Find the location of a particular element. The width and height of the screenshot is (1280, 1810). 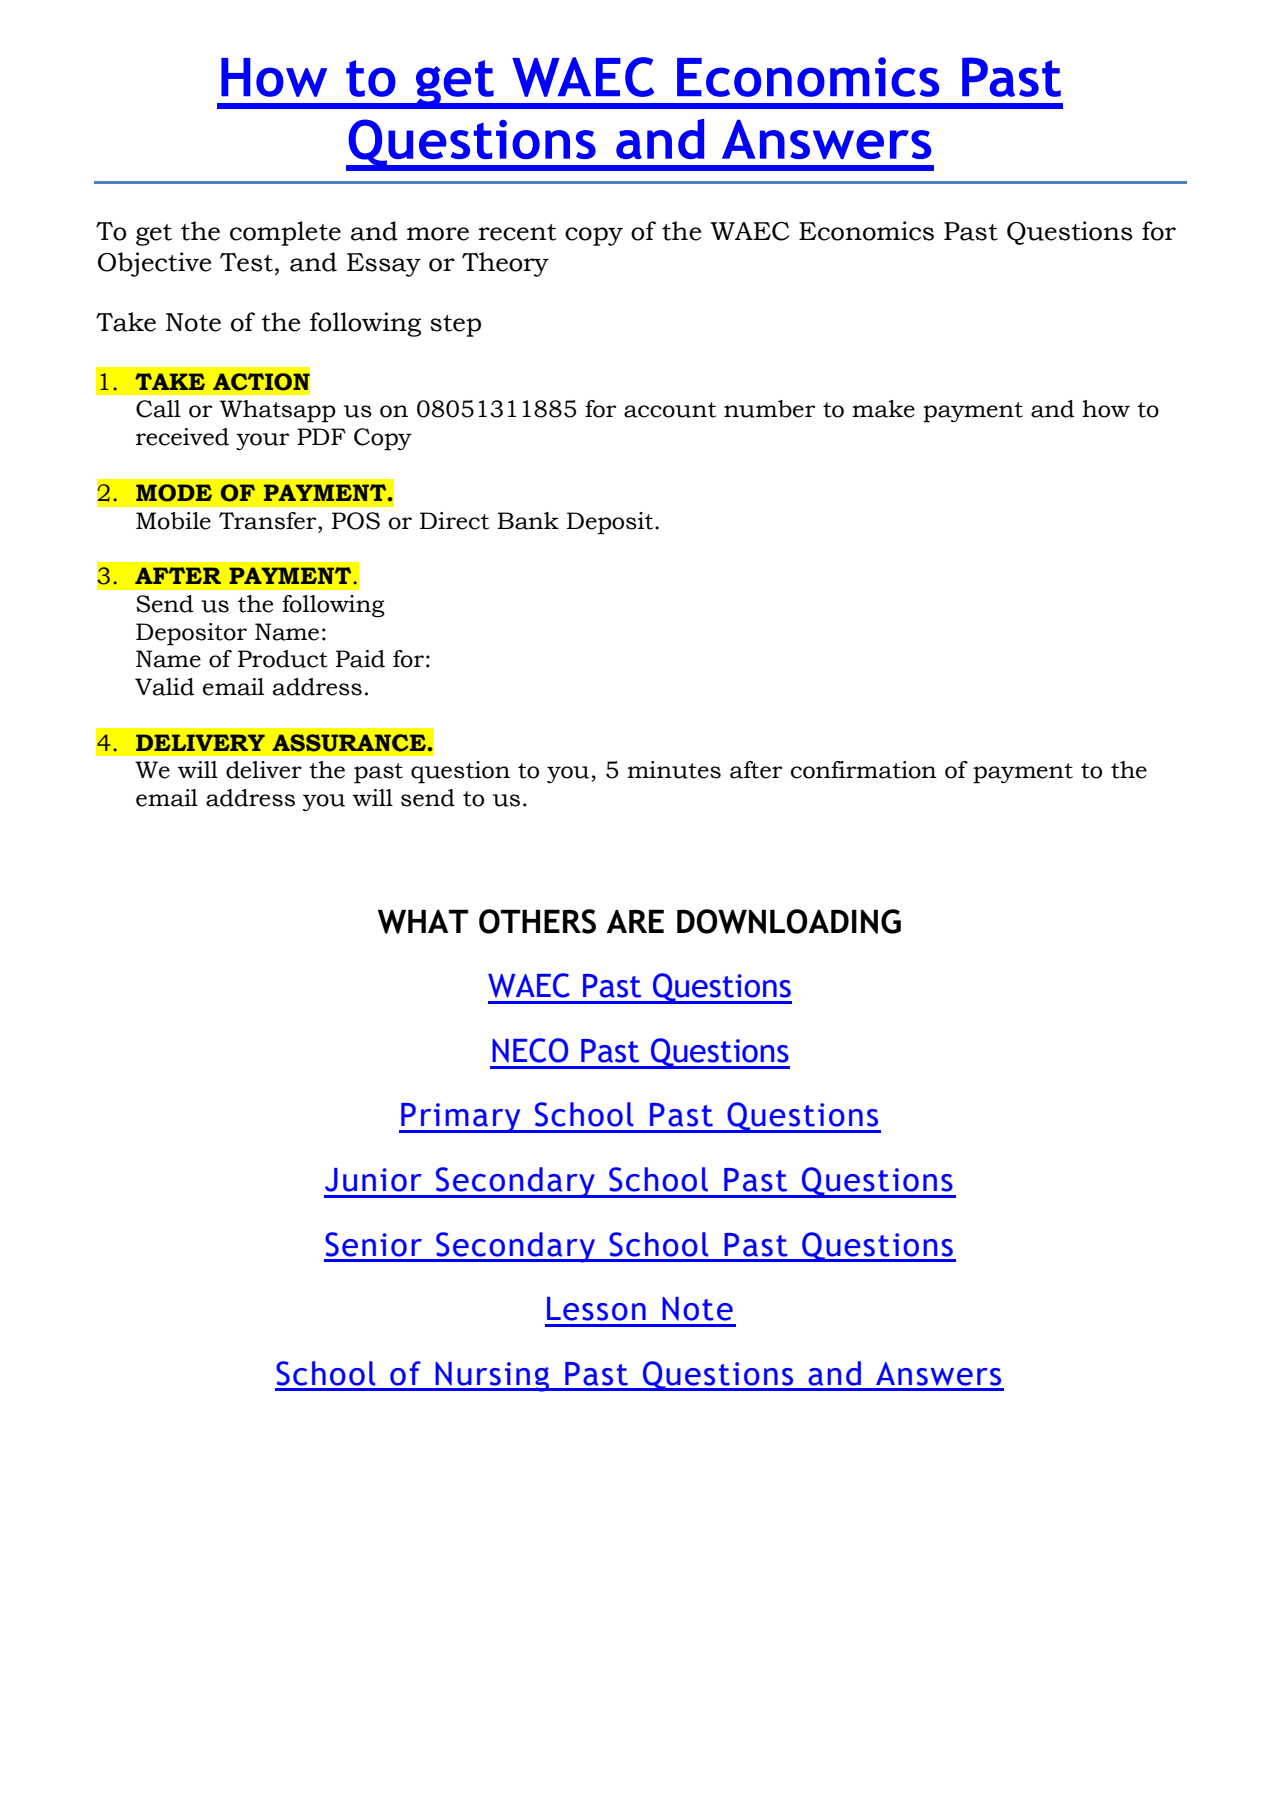

OTHERS is located at coordinates (537, 921).
